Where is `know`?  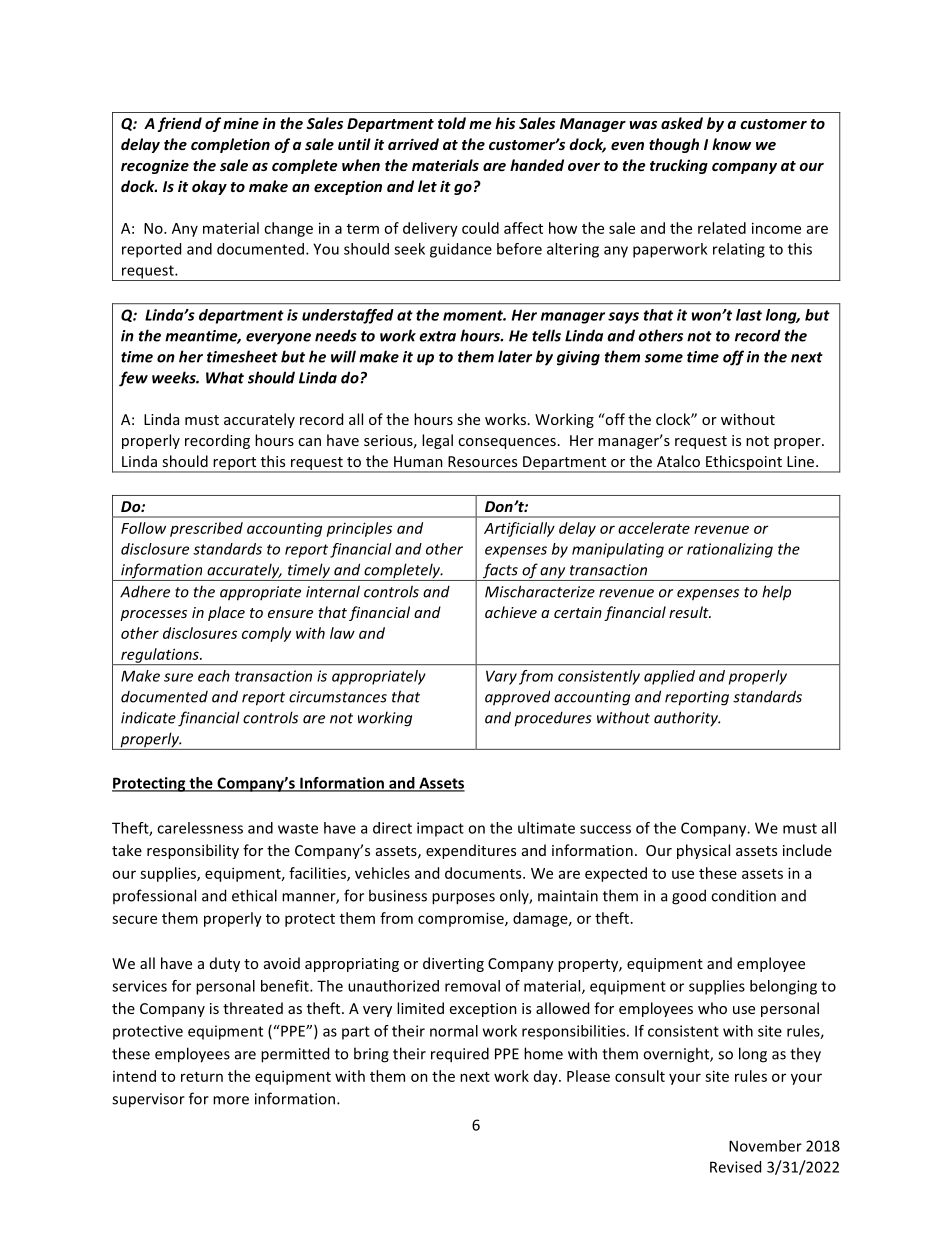 know is located at coordinates (731, 144).
